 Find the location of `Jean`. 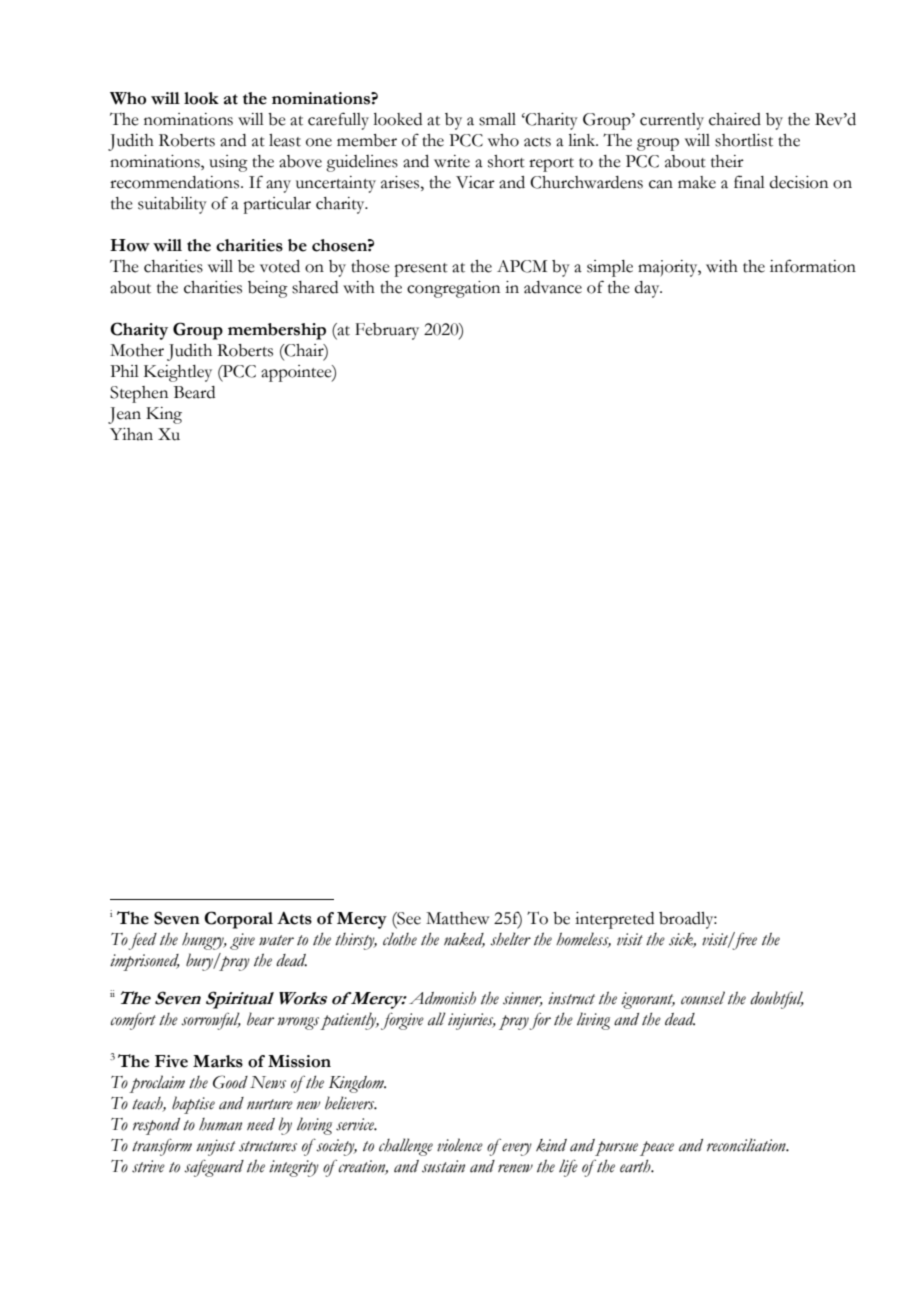

Jean is located at coordinates (124, 415).
